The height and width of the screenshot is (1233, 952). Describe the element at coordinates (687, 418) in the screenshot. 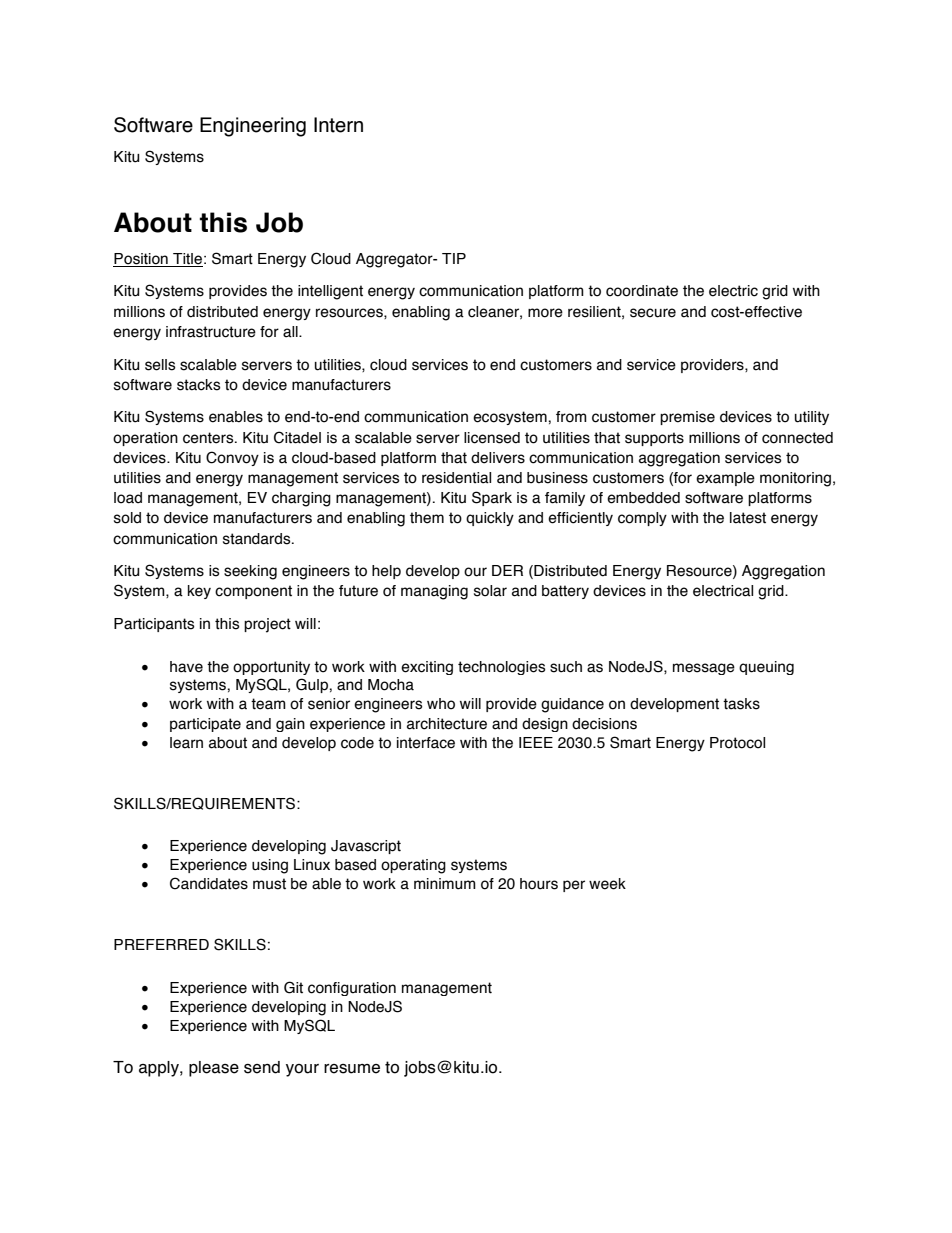

I see `premise` at that location.
